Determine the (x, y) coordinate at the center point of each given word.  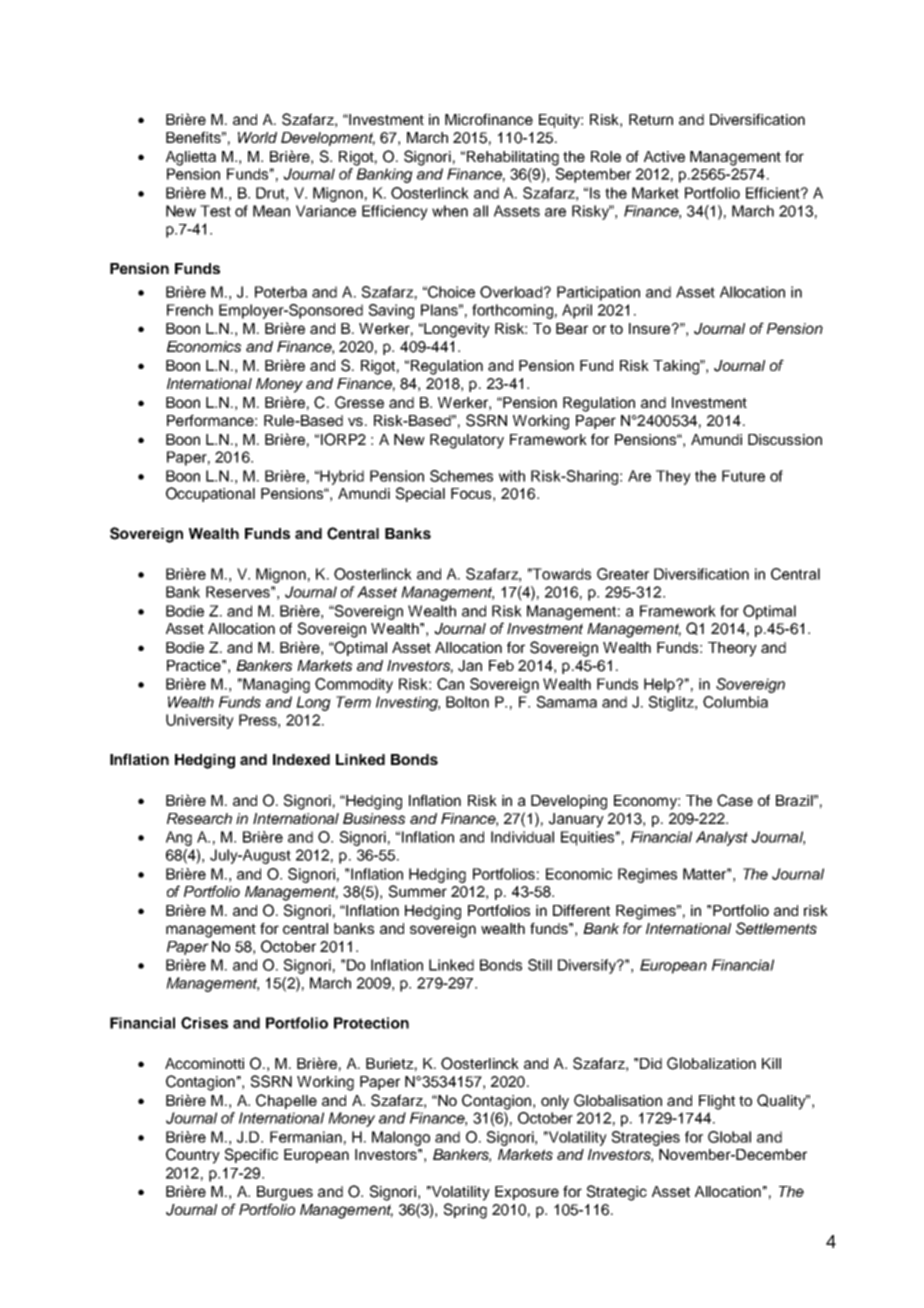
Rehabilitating (513, 158)
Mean (271, 211)
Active (664, 156)
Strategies (646, 1138)
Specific (251, 1155)
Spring (465, 1211)
